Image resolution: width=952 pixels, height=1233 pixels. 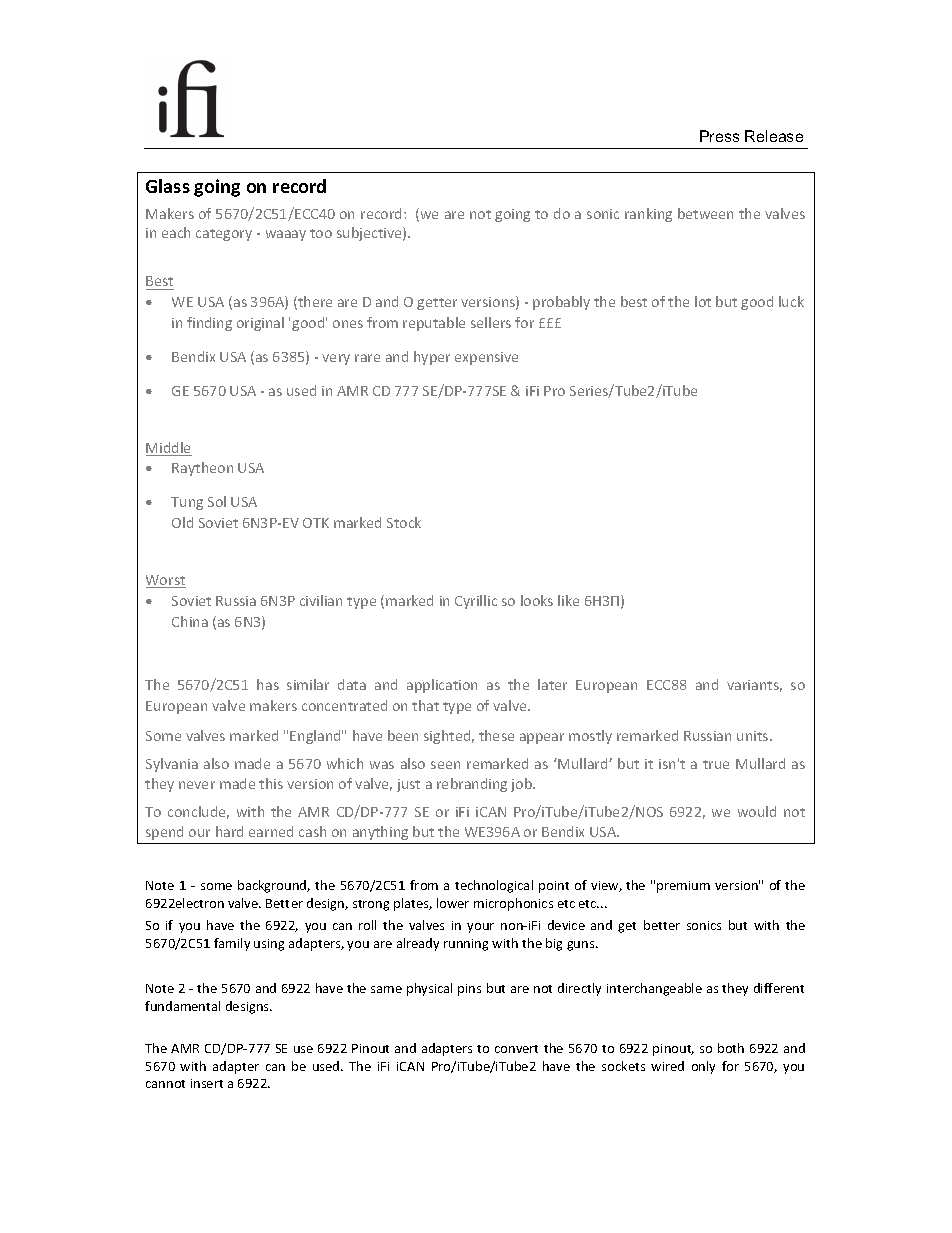 I want to click on like, so click(x=568, y=600).
